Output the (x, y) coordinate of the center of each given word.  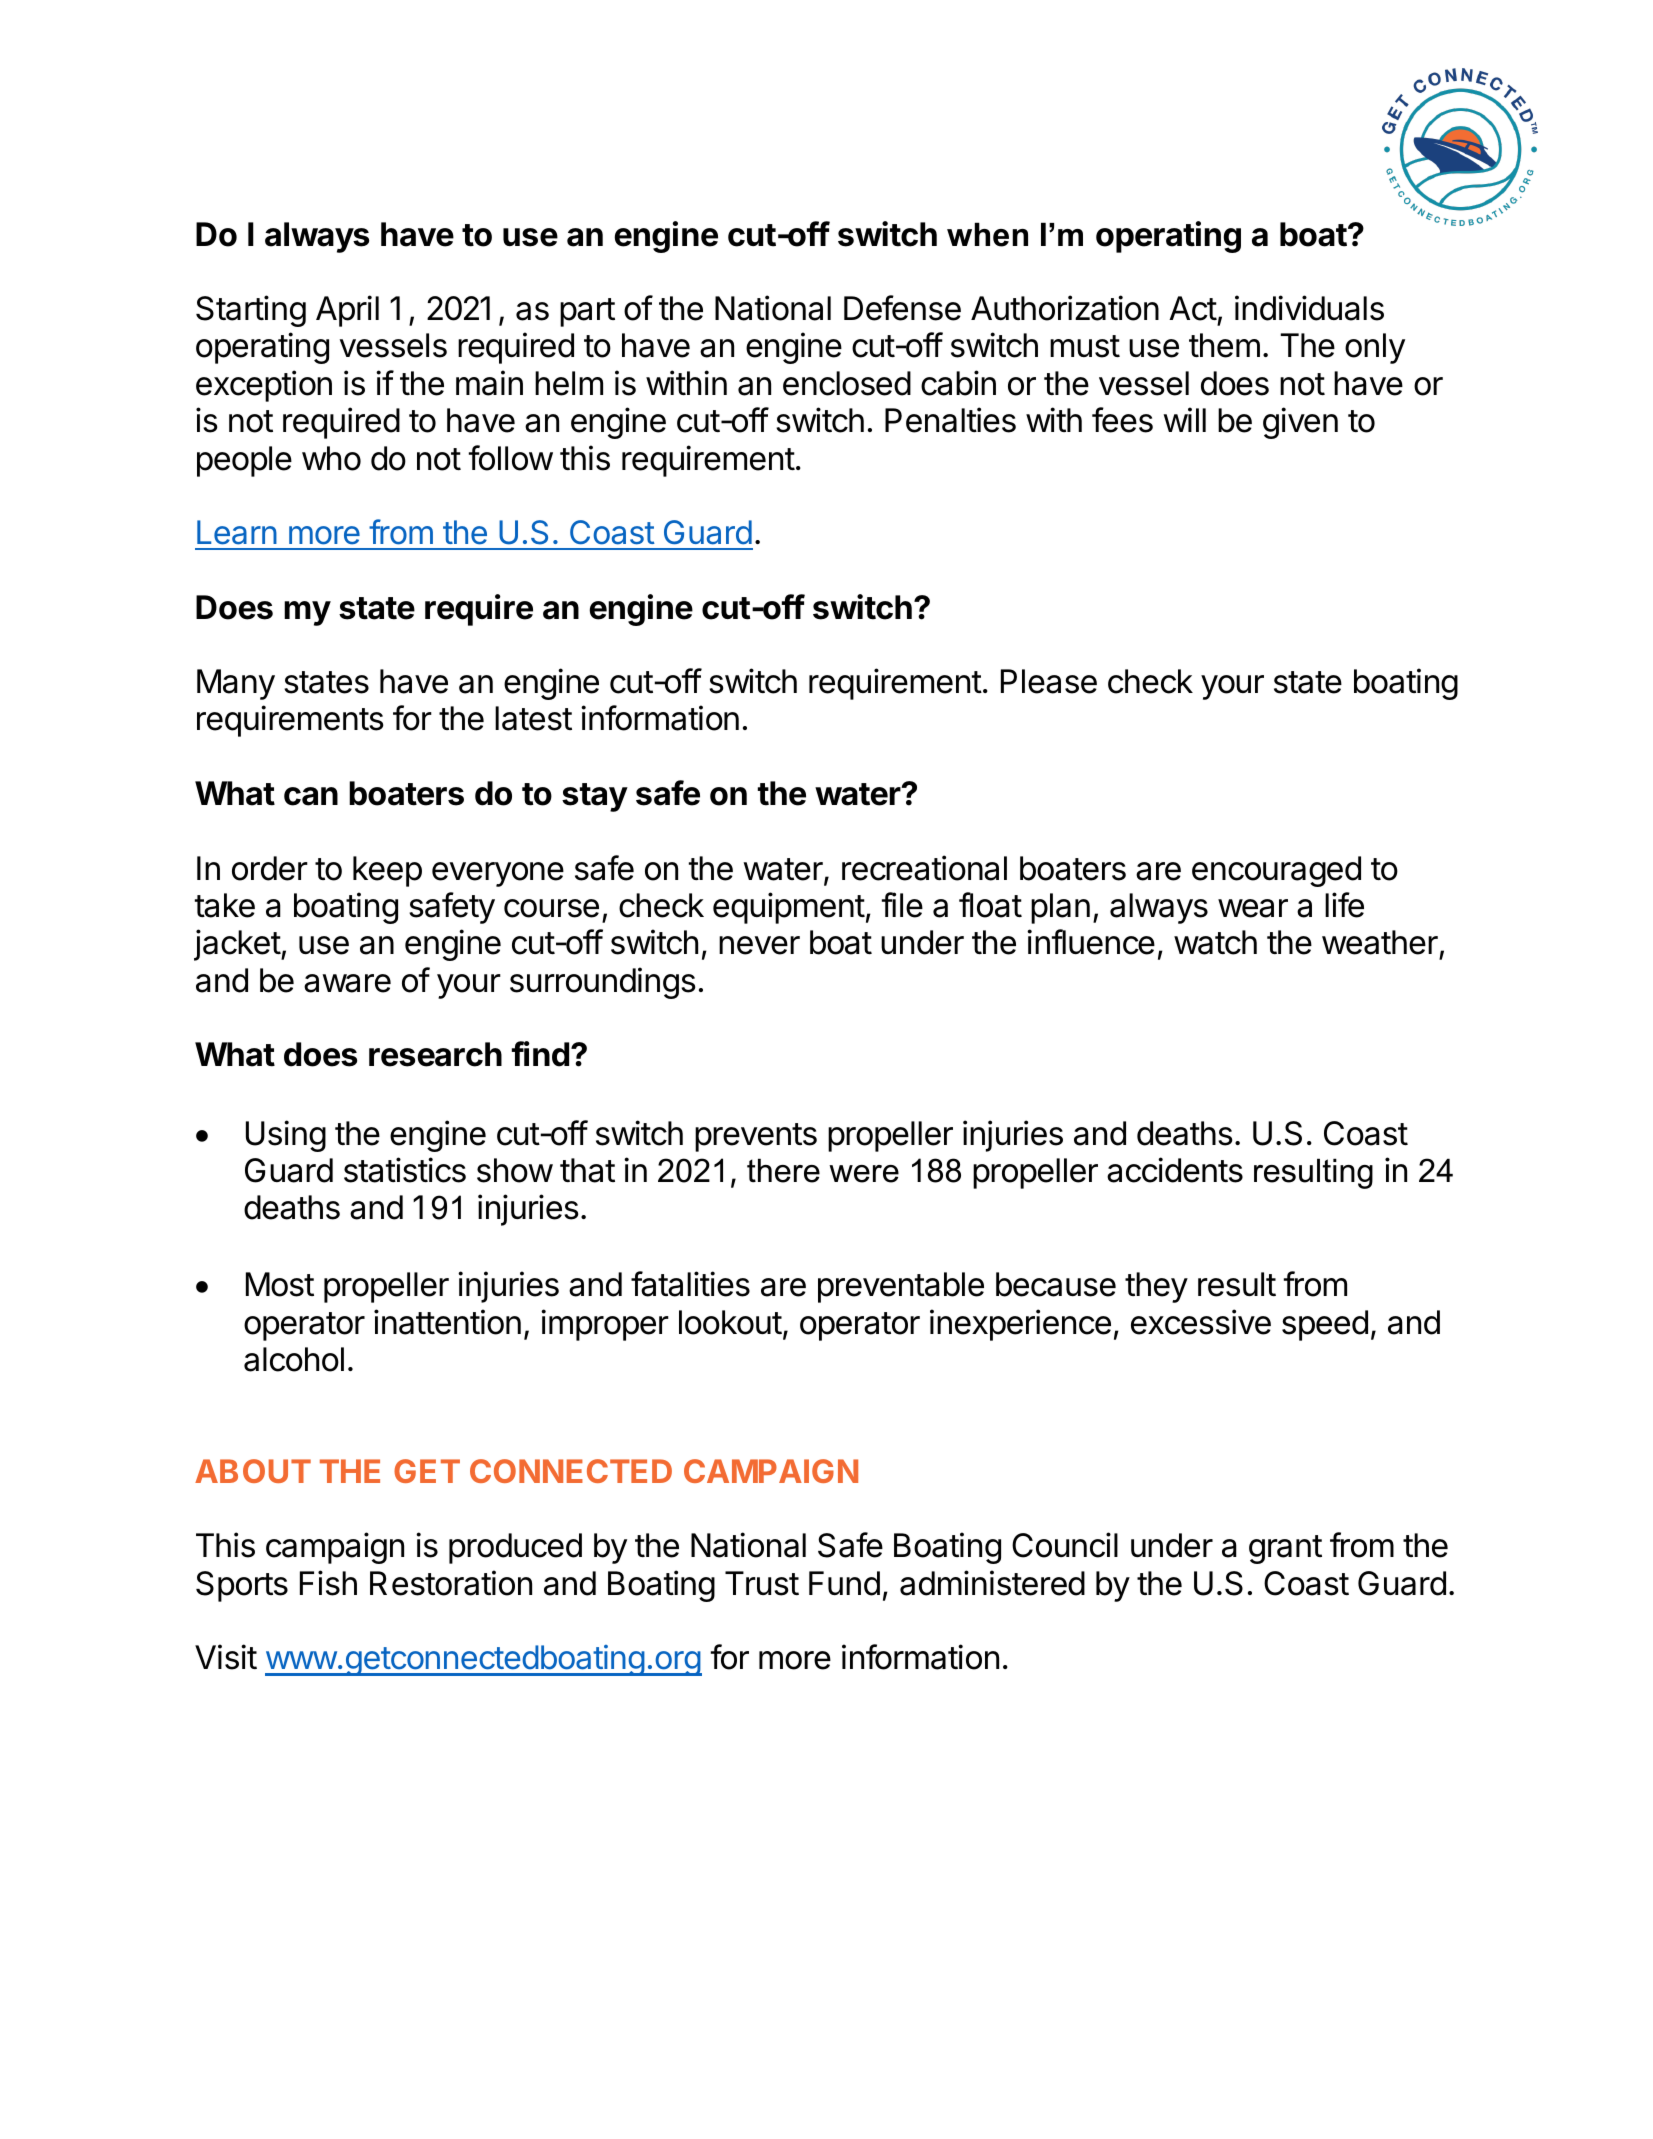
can (311, 796)
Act (1193, 308)
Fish (328, 1583)
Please (1049, 681)
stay (595, 797)
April (347, 311)
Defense (902, 308)
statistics (405, 1170)
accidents (1175, 1170)
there (783, 1170)
